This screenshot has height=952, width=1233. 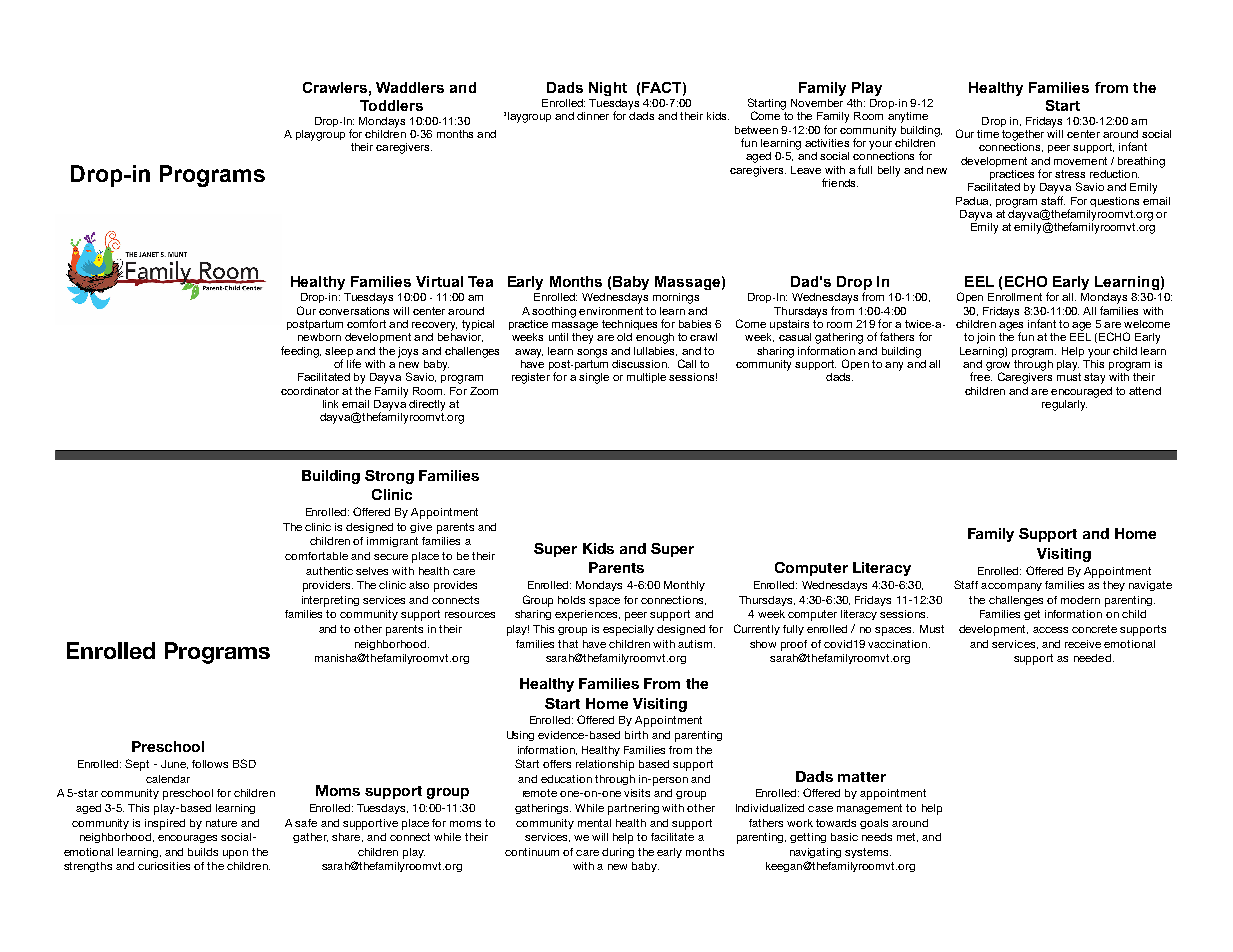 I want to click on Enrollment, so click(x=1015, y=297).
